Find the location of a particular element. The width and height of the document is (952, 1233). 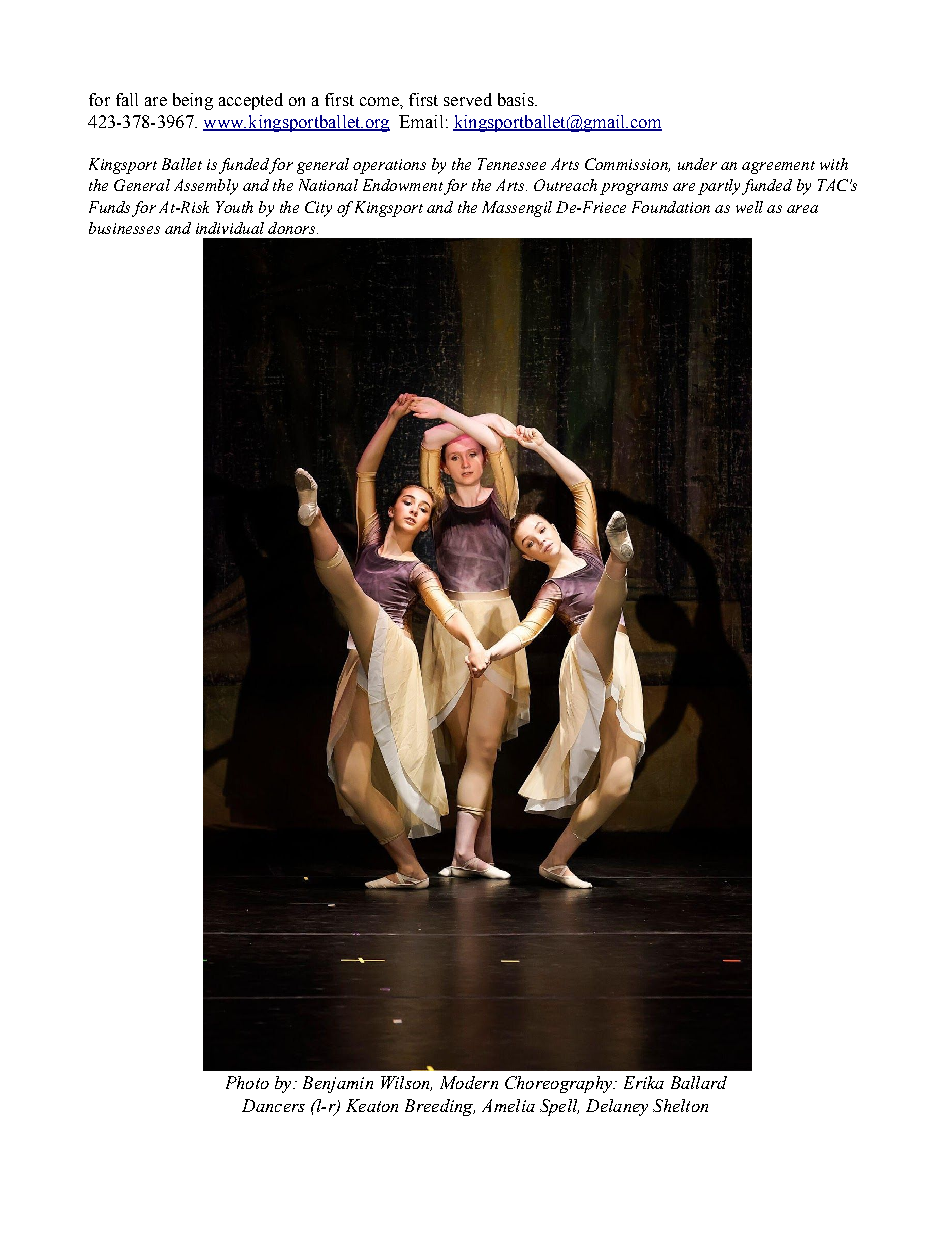

area is located at coordinates (802, 209).
